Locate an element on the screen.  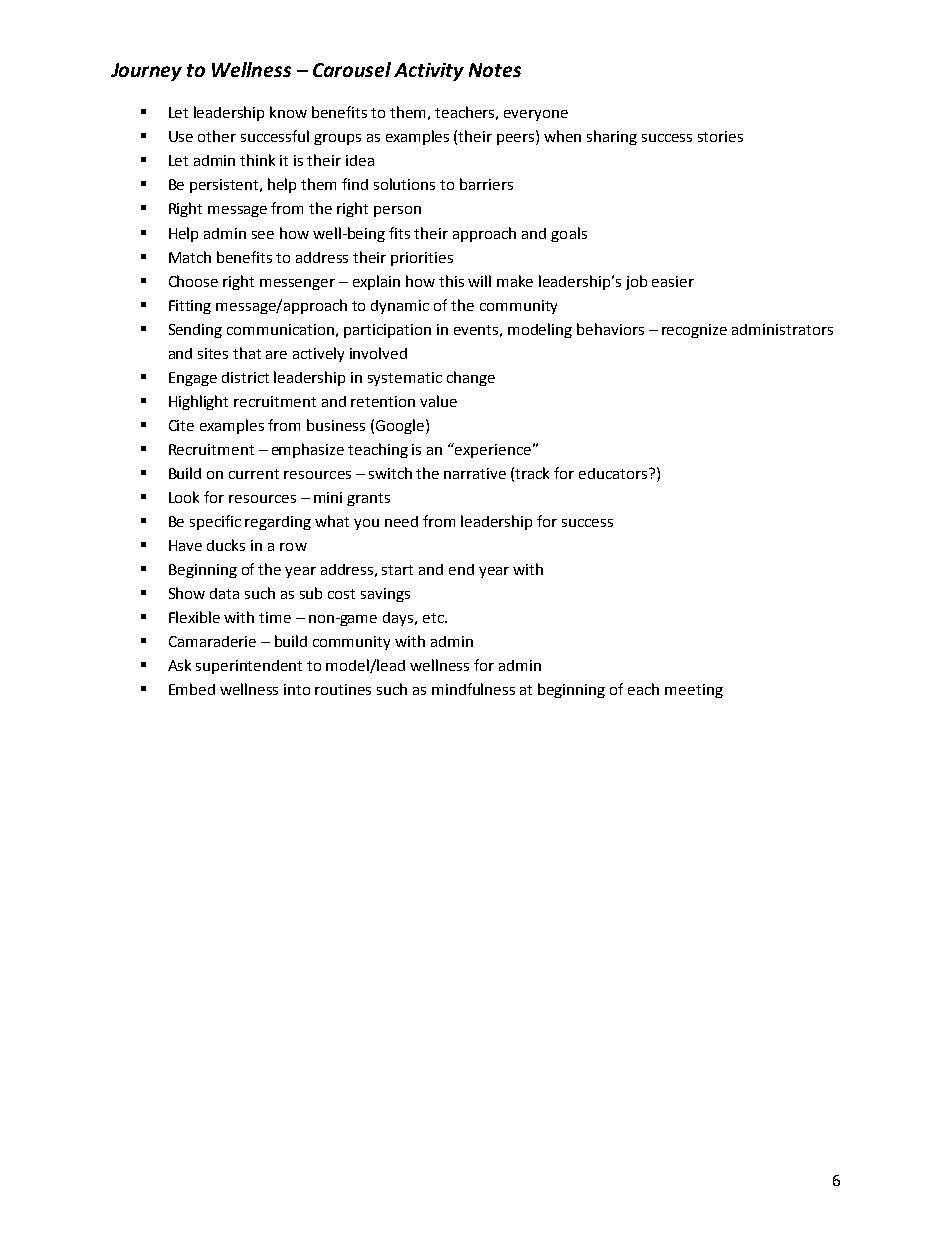
superintendent is located at coordinates (249, 667).
